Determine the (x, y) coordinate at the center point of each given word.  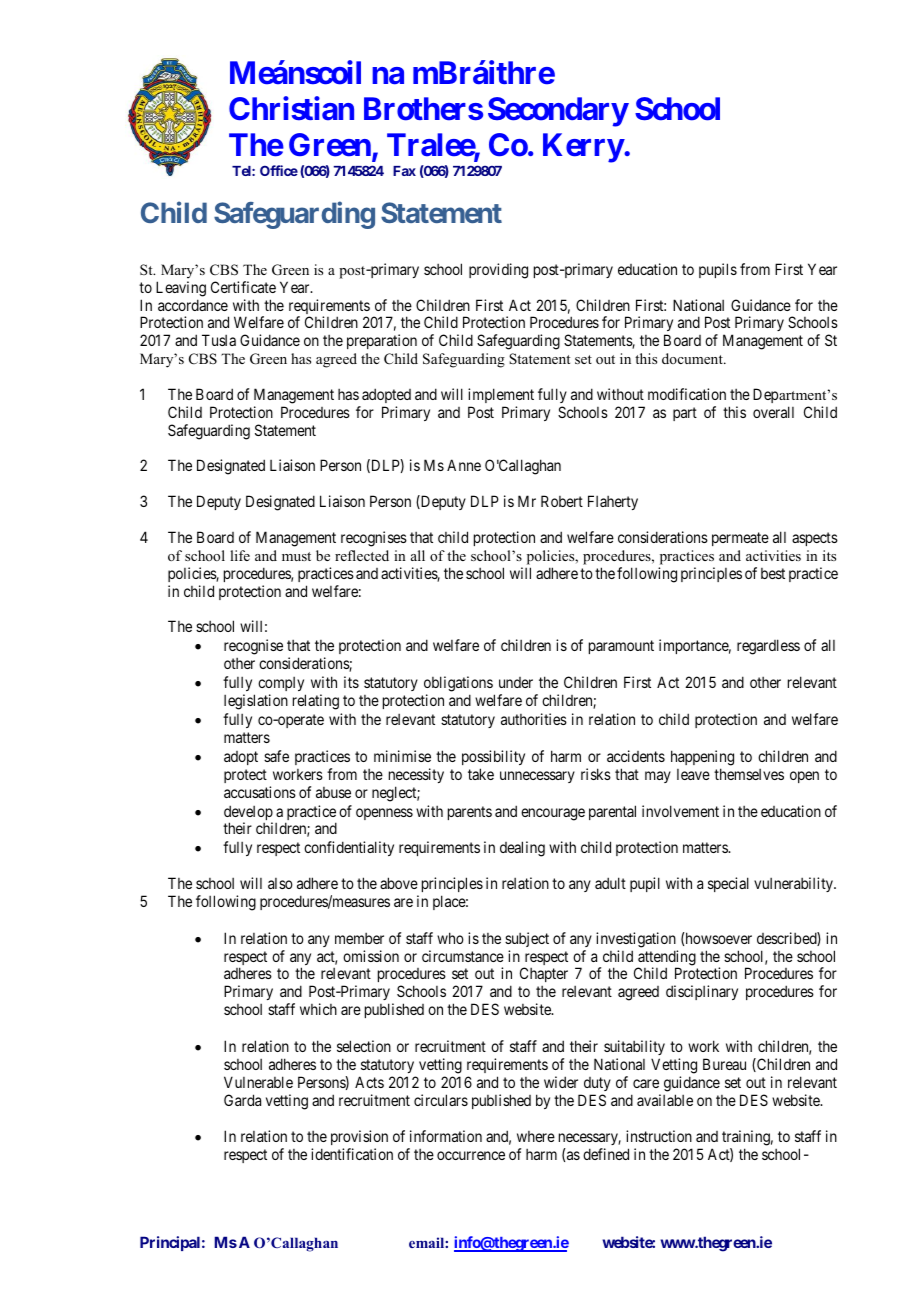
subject (527, 939)
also (280, 883)
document (693, 358)
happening (702, 758)
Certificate (243, 287)
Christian (291, 108)
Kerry (583, 148)
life (240, 555)
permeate (740, 539)
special (728, 884)
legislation (256, 702)
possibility (493, 757)
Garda (242, 1100)
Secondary (558, 112)
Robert (562, 501)
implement (501, 395)
